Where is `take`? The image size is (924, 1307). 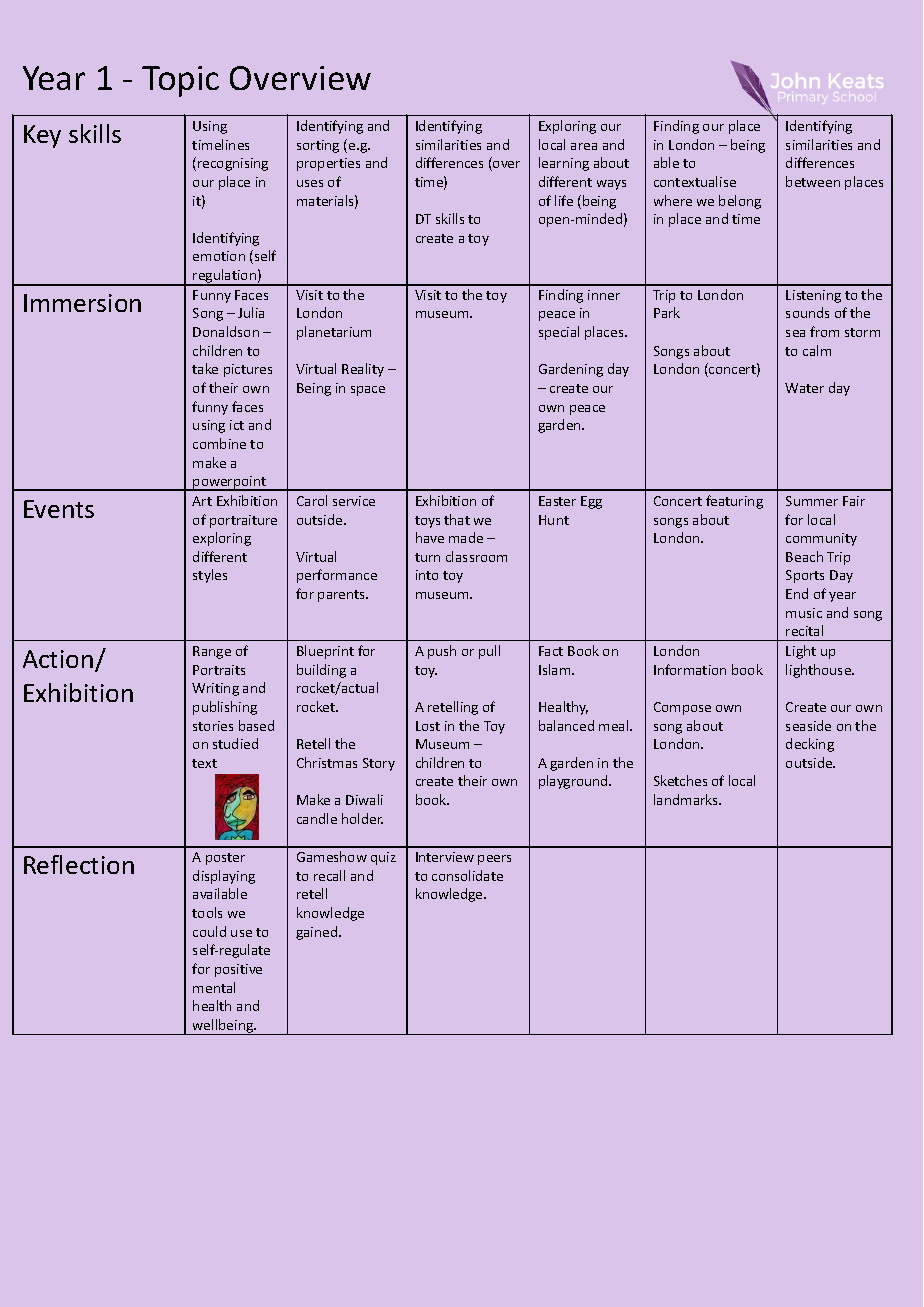 take is located at coordinates (205, 368).
